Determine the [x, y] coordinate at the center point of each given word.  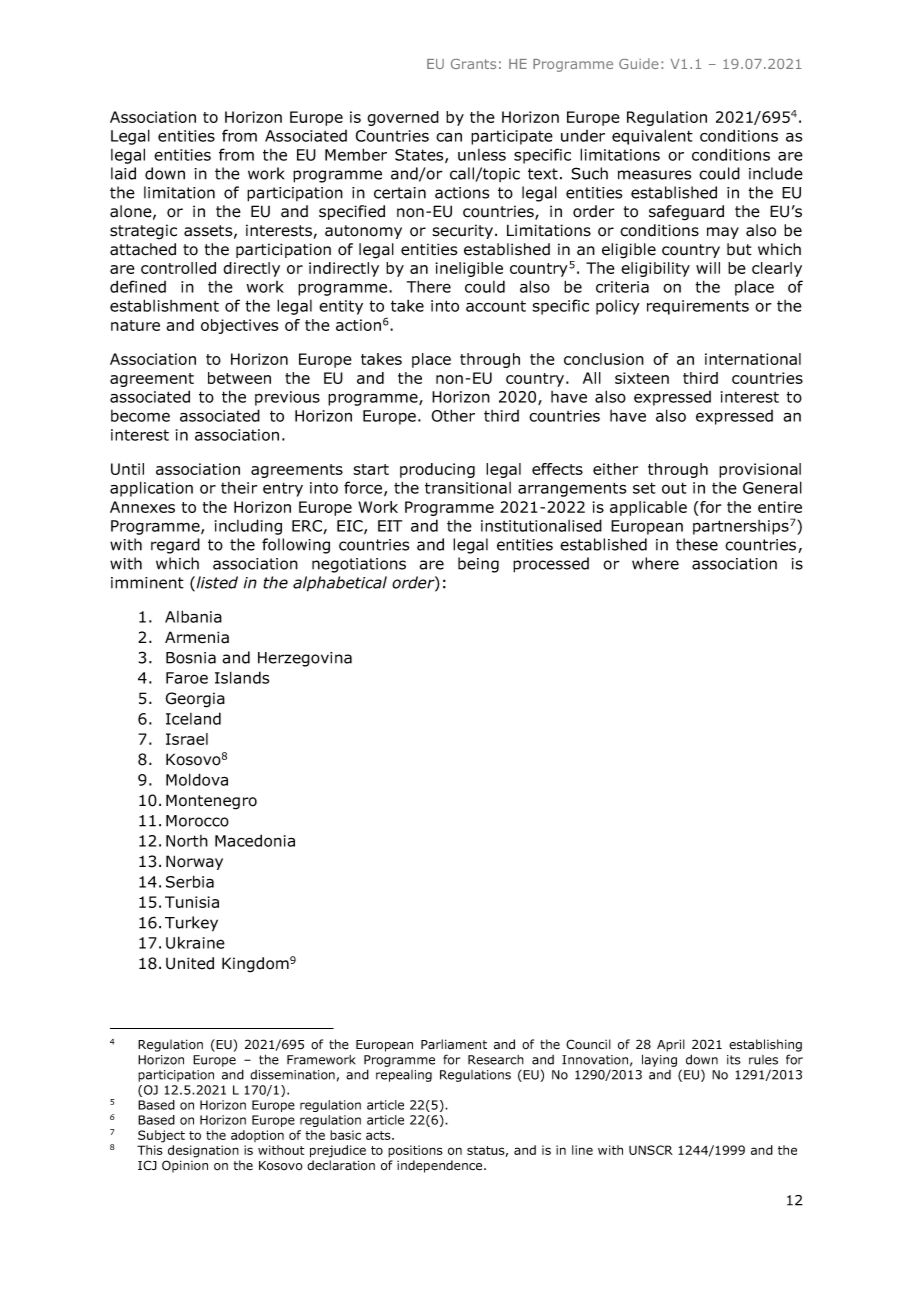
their [239, 488]
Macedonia [255, 840]
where [655, 563]
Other [453, 415]
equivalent [652, 137]
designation [203, 1151]
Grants [473, 64]
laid [123, 173]
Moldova [197, 779]
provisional [760, 470]
